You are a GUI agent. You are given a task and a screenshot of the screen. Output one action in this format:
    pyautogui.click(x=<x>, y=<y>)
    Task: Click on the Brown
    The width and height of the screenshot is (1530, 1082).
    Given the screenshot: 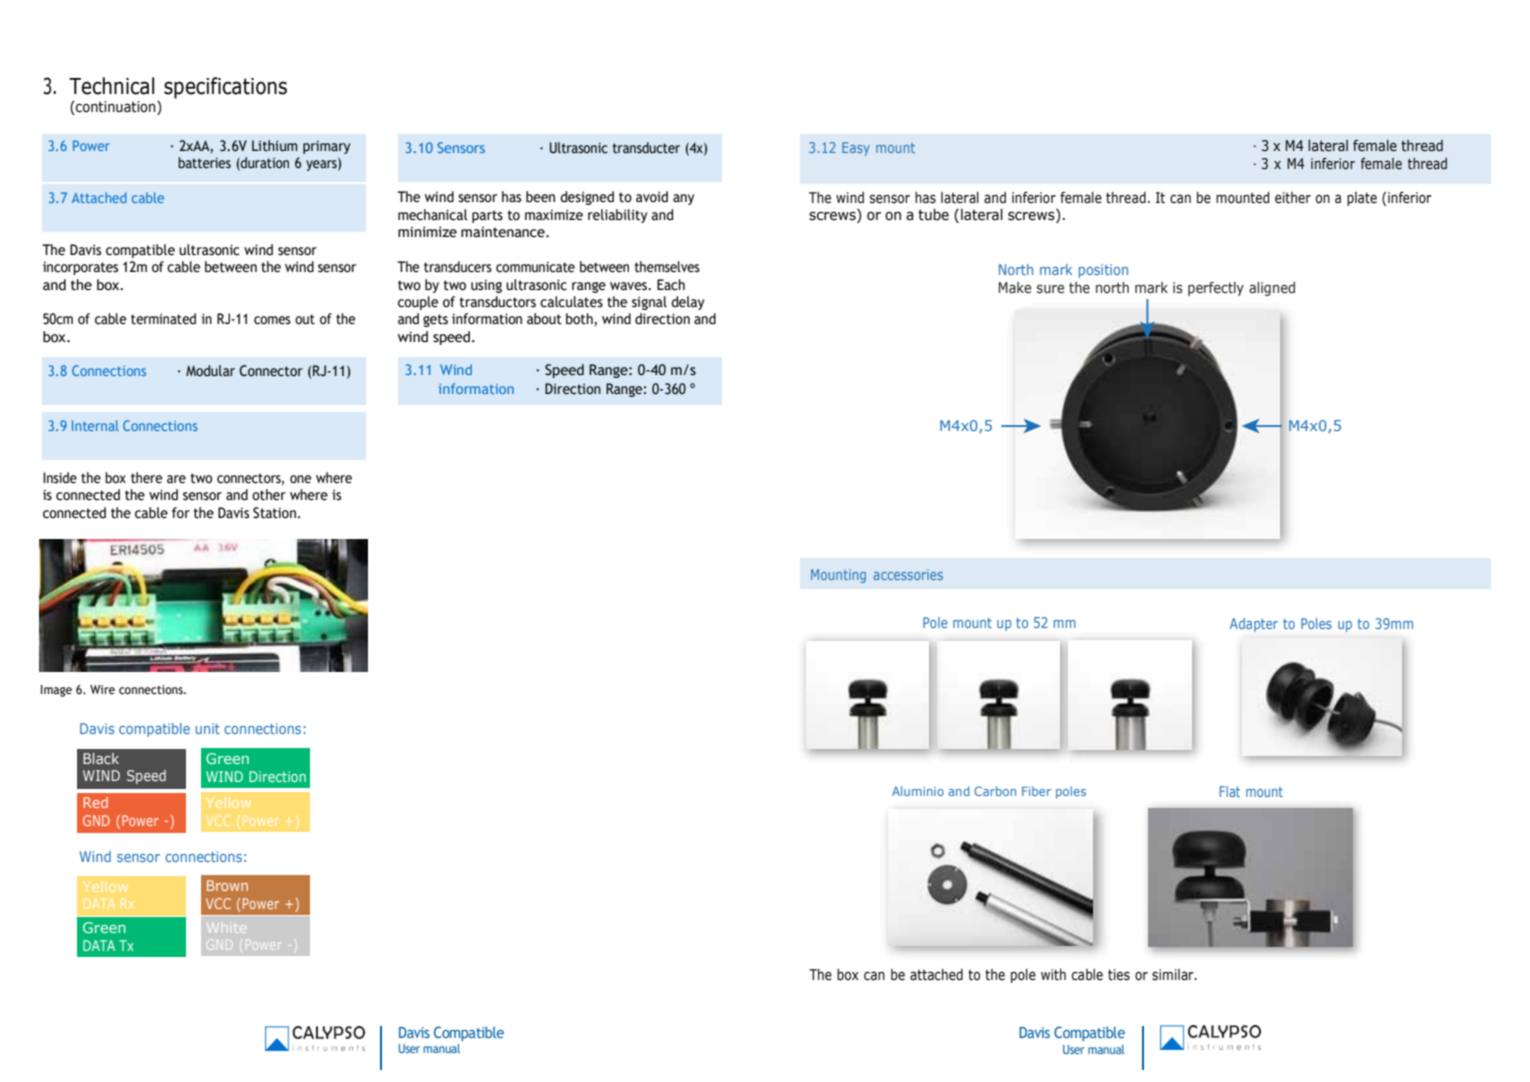 What is the action you would take?
    pyautogui.click(x=227, y=885)
